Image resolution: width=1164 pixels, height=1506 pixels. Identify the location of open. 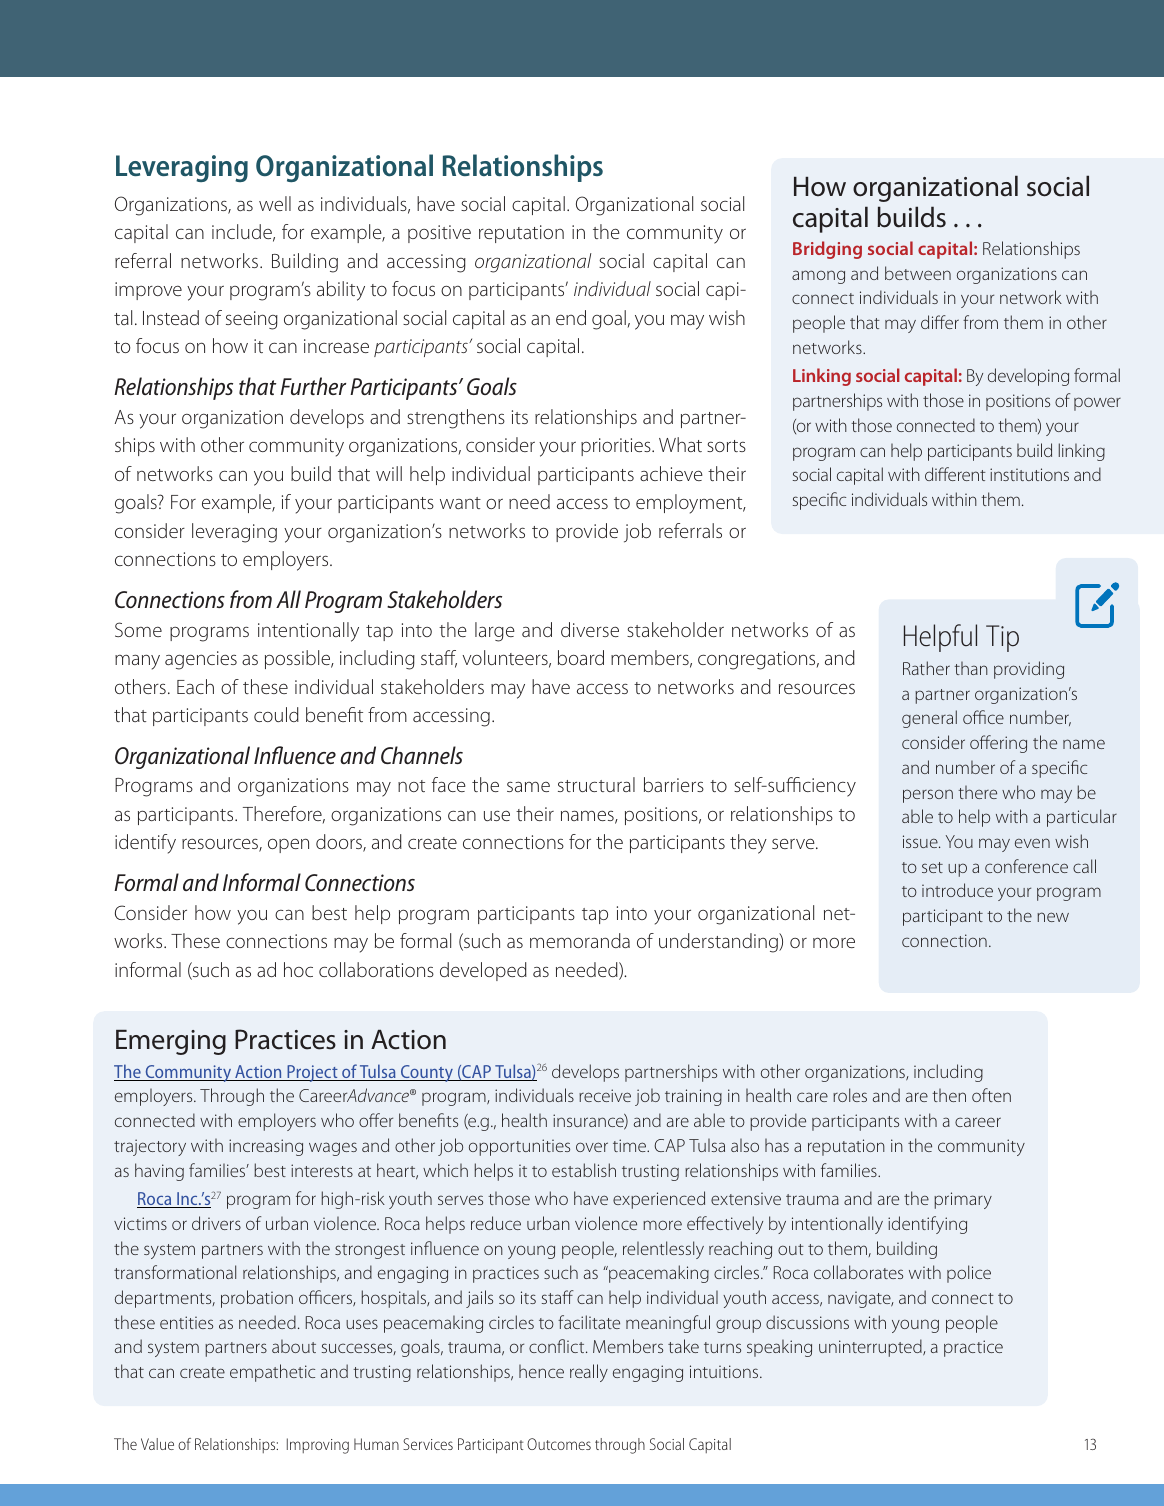
(288, 845).
